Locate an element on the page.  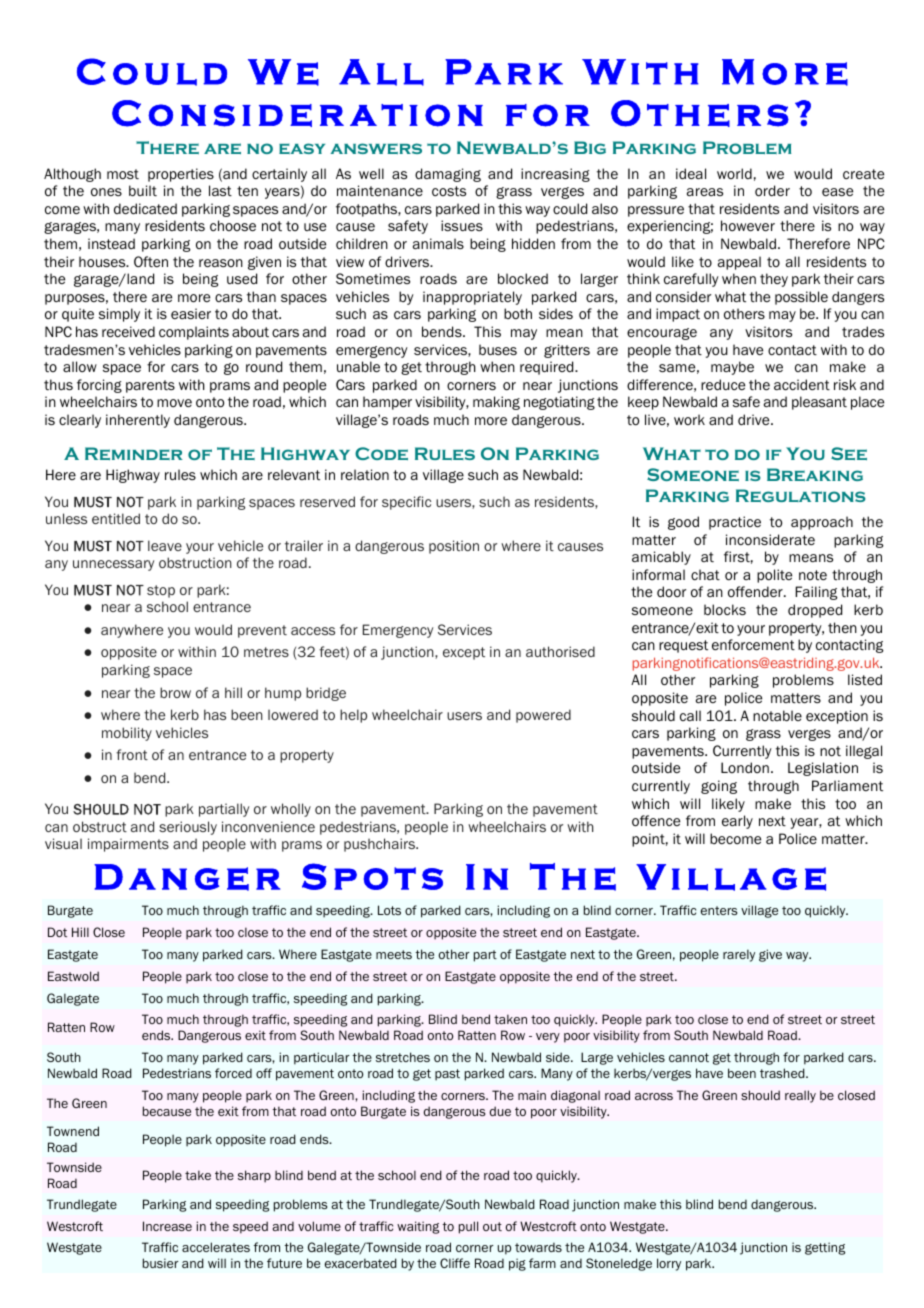
busier is located at coordinates (160, 1263).
